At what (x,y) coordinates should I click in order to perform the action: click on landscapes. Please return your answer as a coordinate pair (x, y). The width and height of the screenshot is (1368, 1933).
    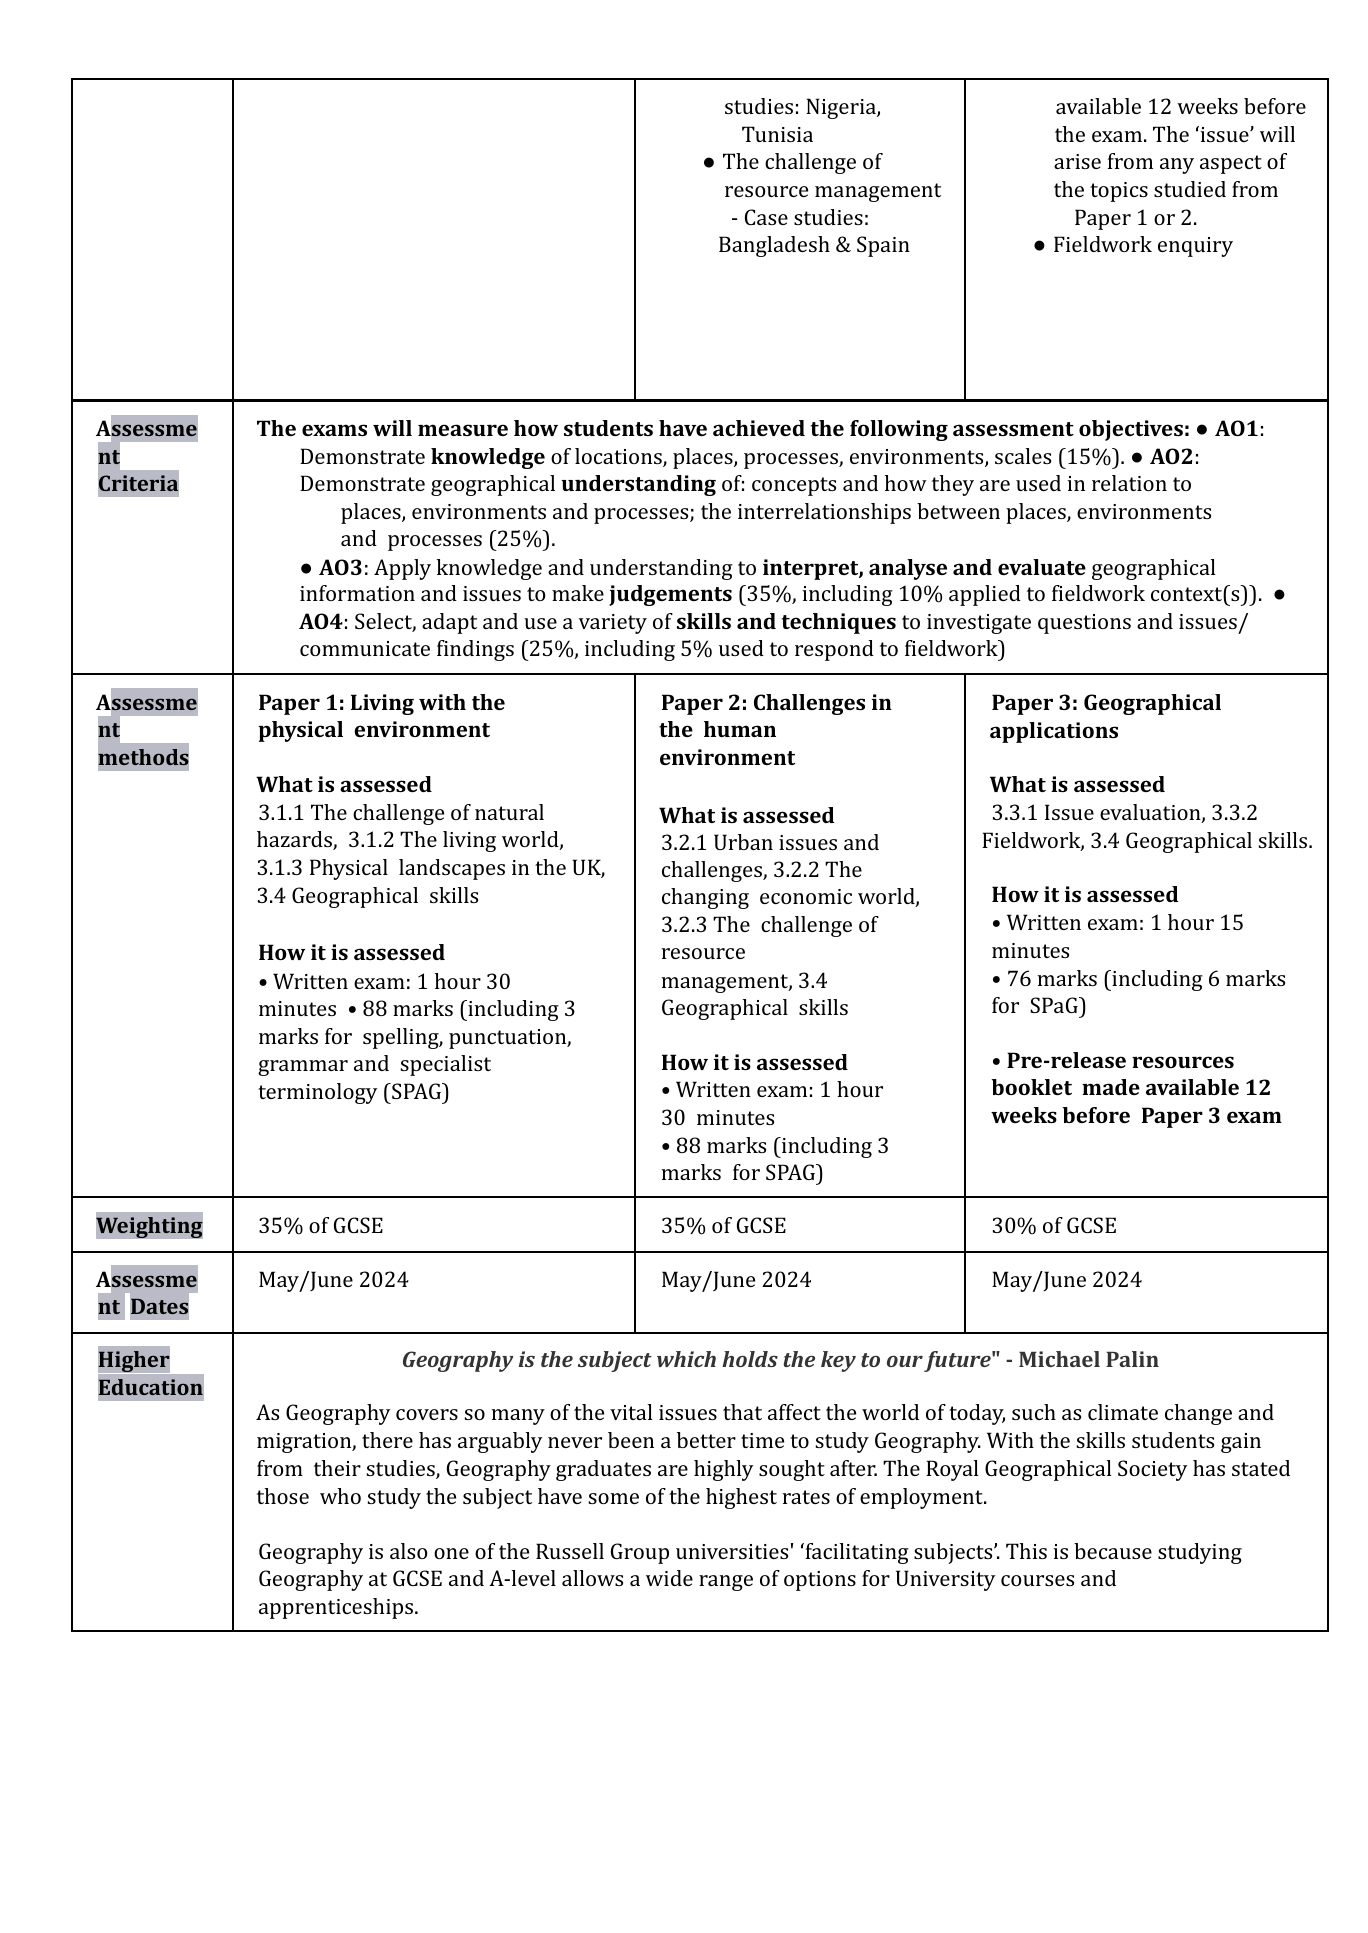
    Looking at the image, I should click on (452, 869).
